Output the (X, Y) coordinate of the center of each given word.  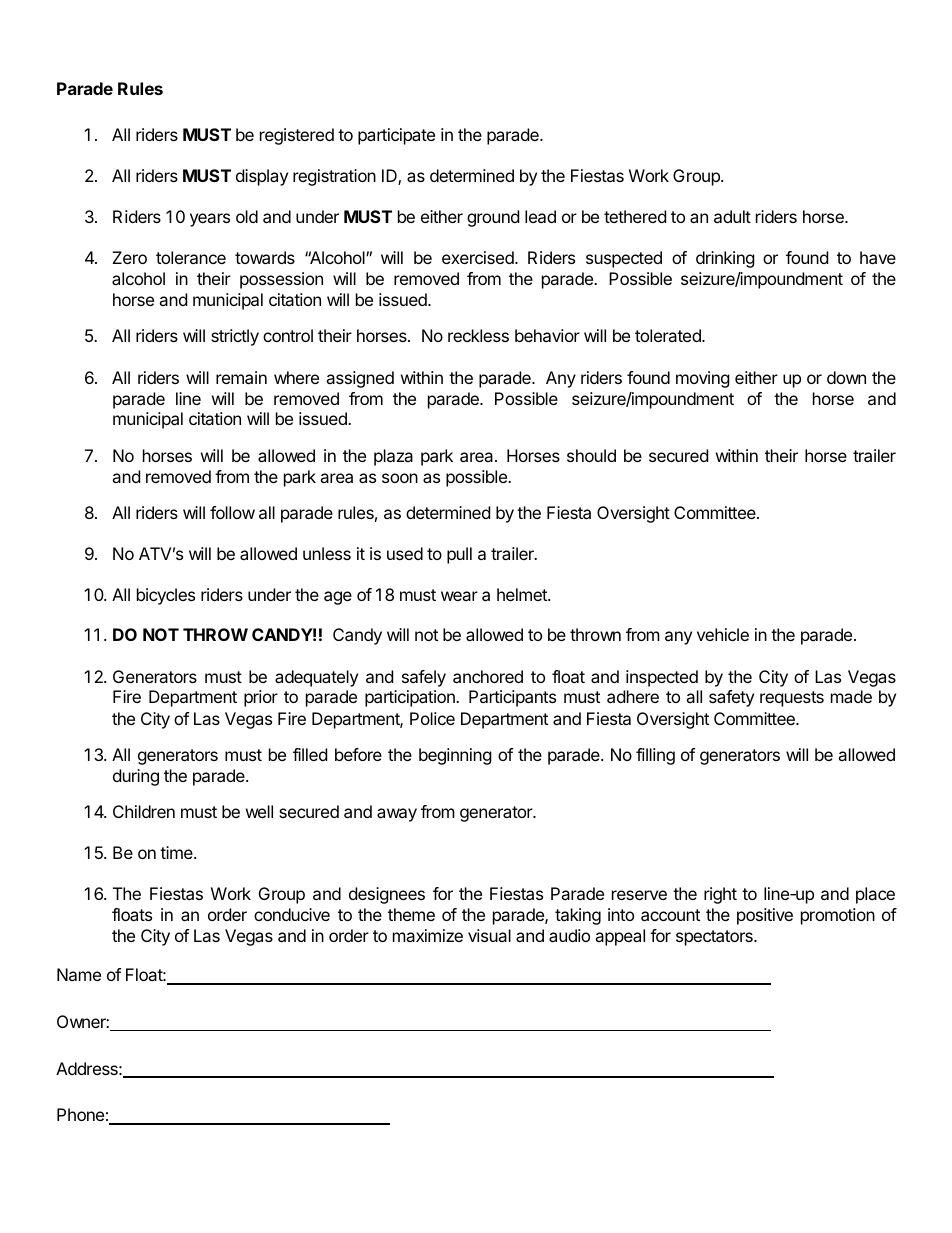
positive (765, 916)
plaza (393, 457)
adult (732, 216)
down (846, 377)
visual (489, 935)
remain (241, 377)
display (262, 177)
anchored (488, 676)
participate (396, 136)
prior (261, 698)
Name (79, 974)
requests (792, 699)
